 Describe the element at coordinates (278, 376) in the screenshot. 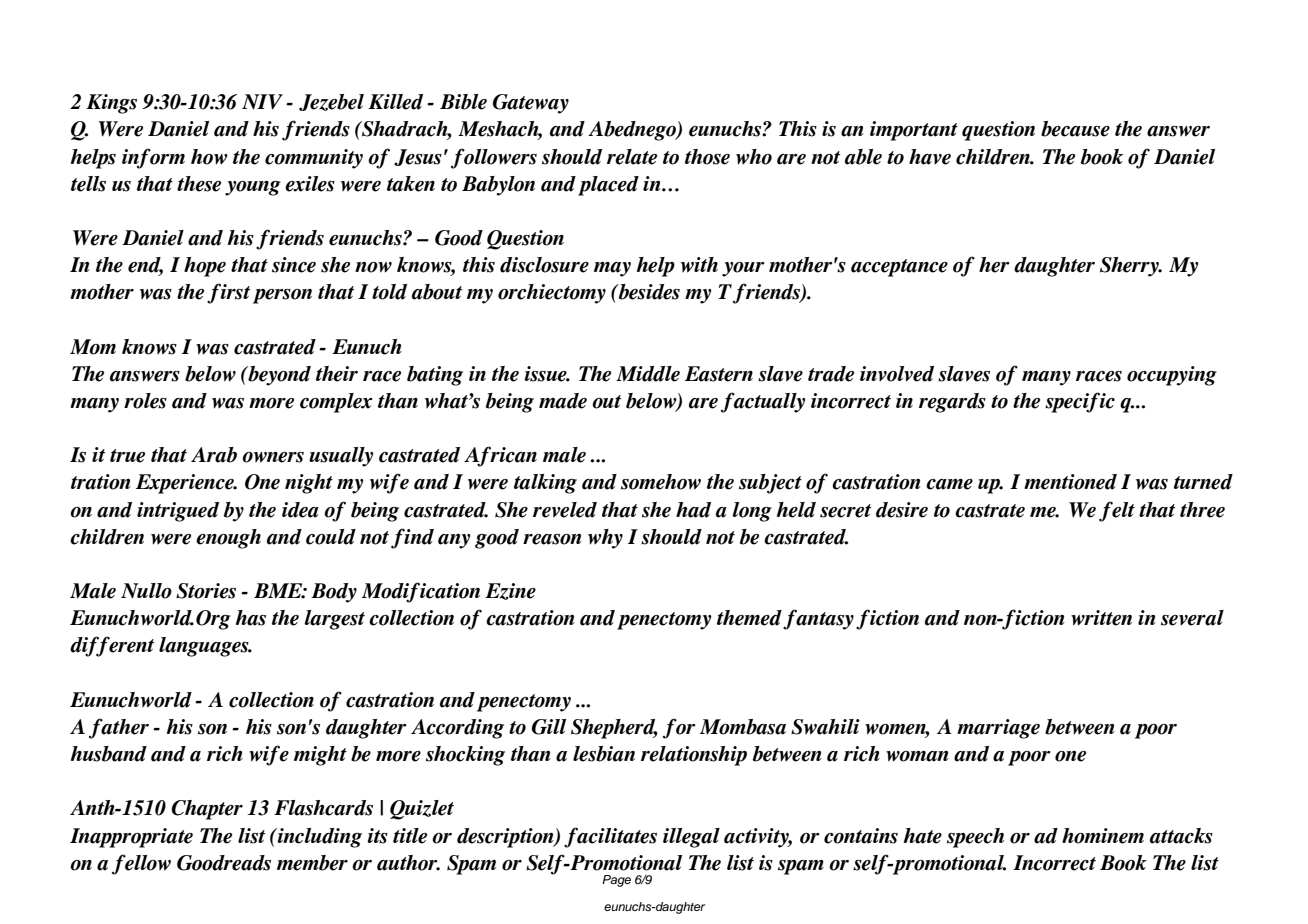

I see `beyond` at that location.
